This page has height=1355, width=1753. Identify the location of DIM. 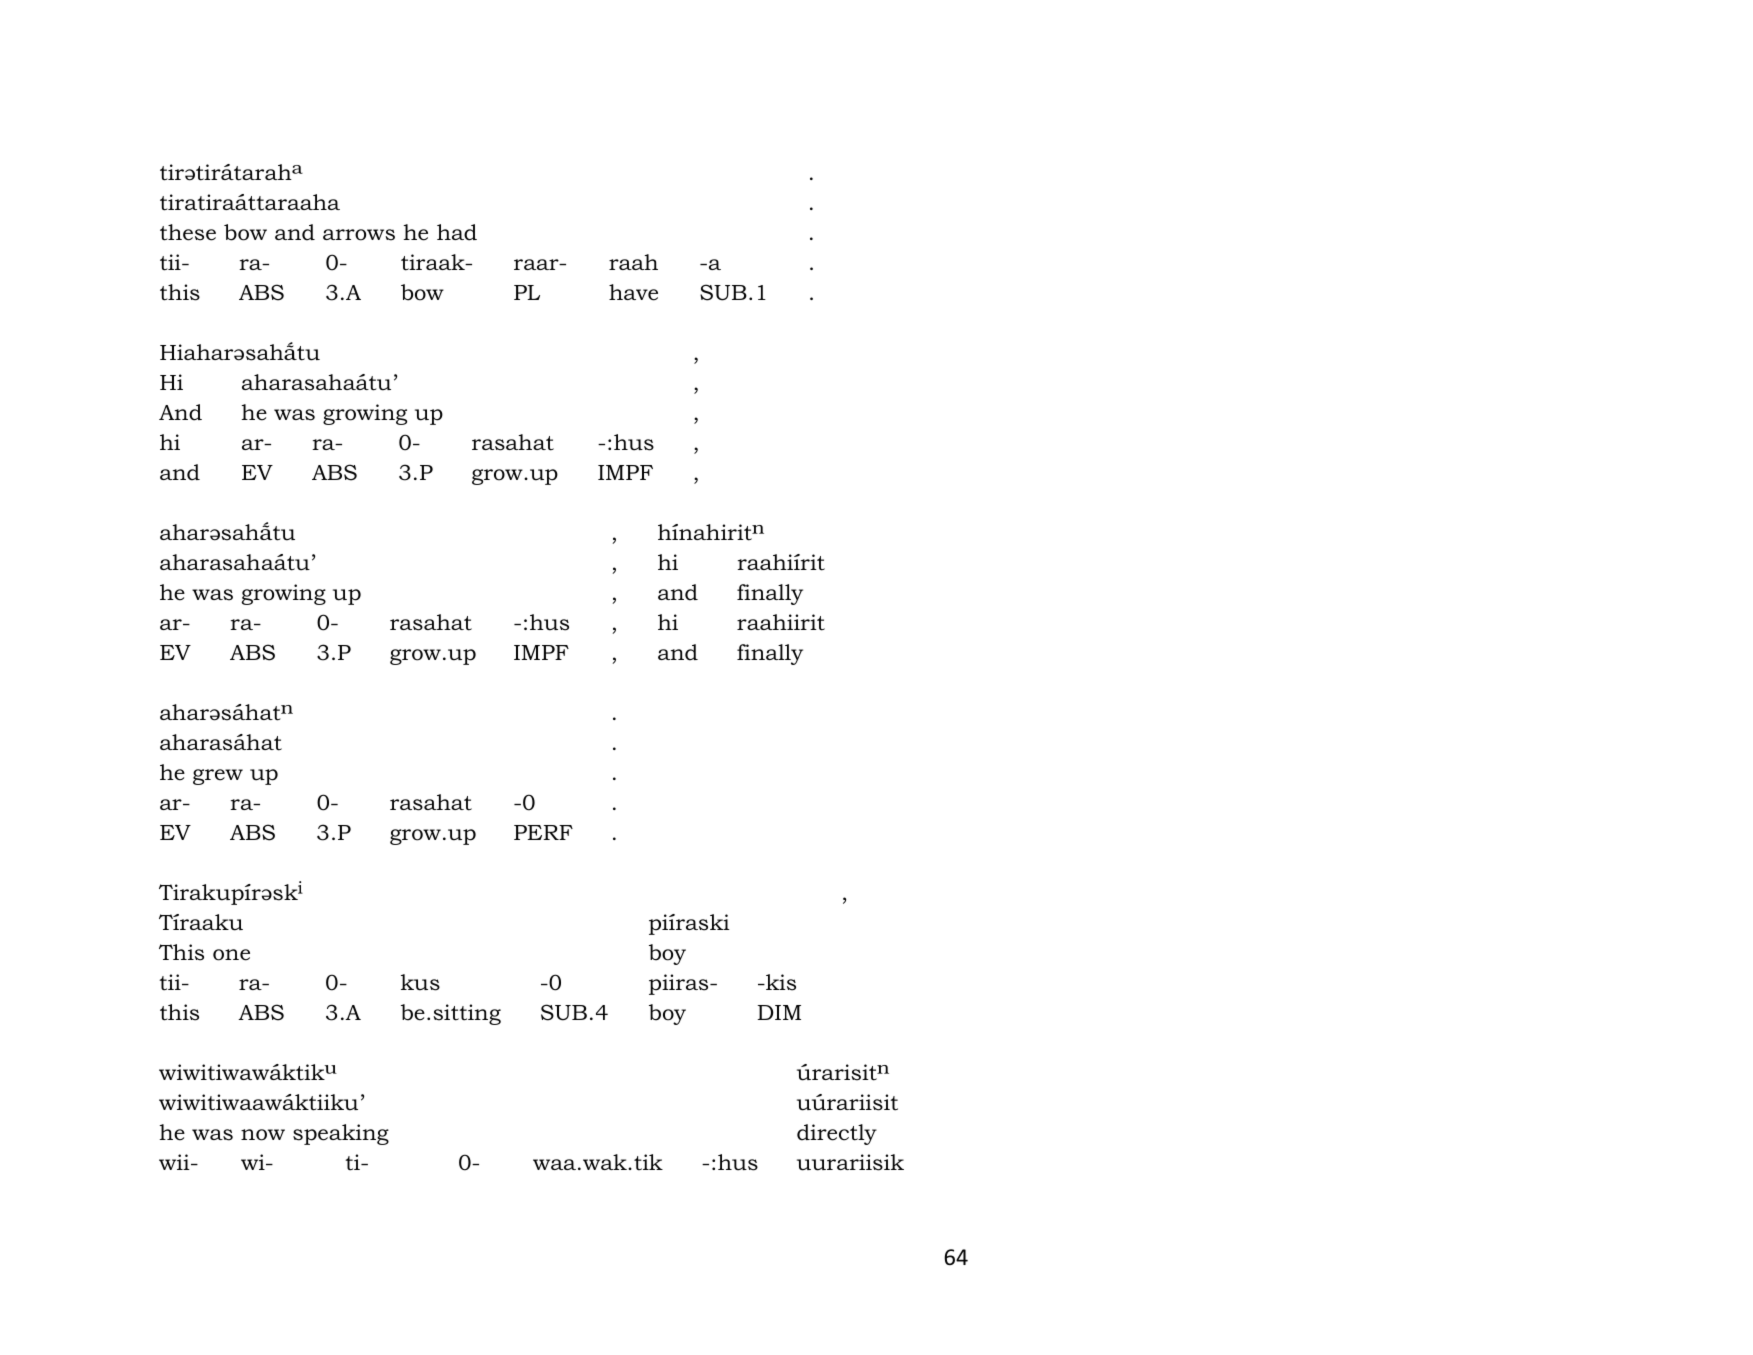
(779, 1012).
